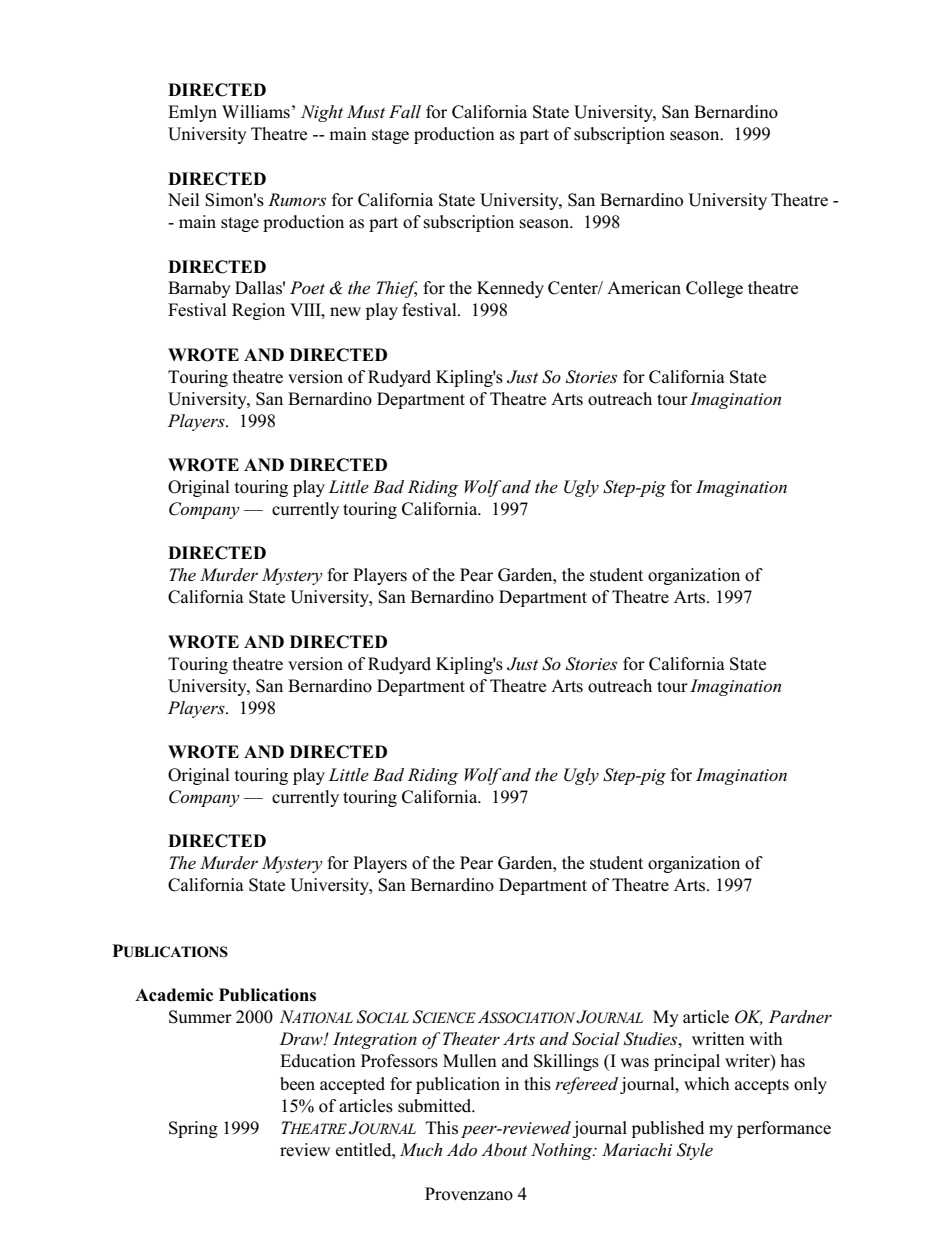 This screenshot has height=1233, width=952. What do you see at coordinates (256, 112) in the screenshot?
I see `Williams` at bounding box center [256, 112].
